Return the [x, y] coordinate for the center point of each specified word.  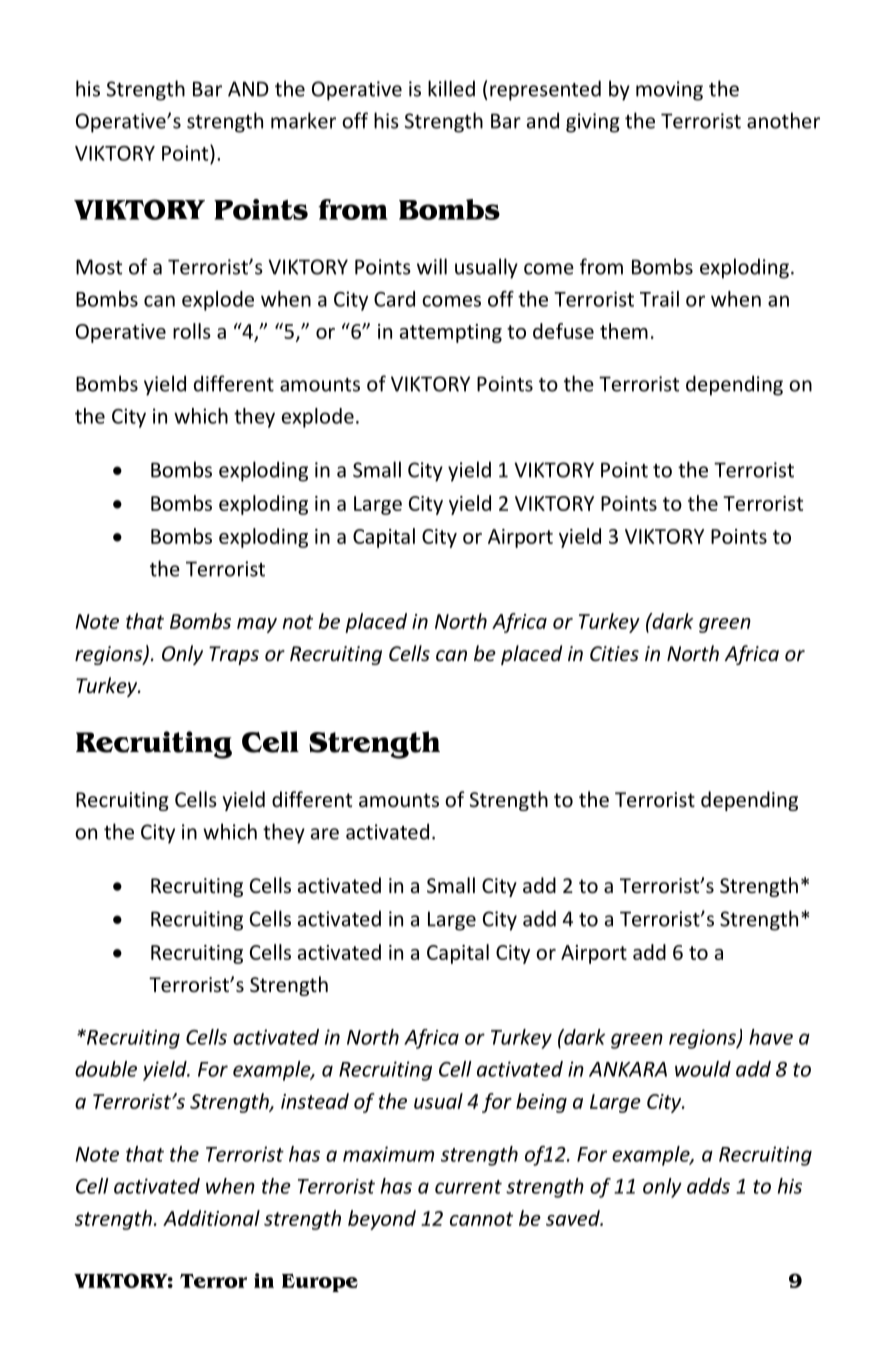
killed [451, 88]
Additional [211, 1218]
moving [669, 91]
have [771, 1037]
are [325, 834]
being [541, 1103]
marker [303, 120]
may [257, 625]
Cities [614, 654]
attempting [451, 333]
